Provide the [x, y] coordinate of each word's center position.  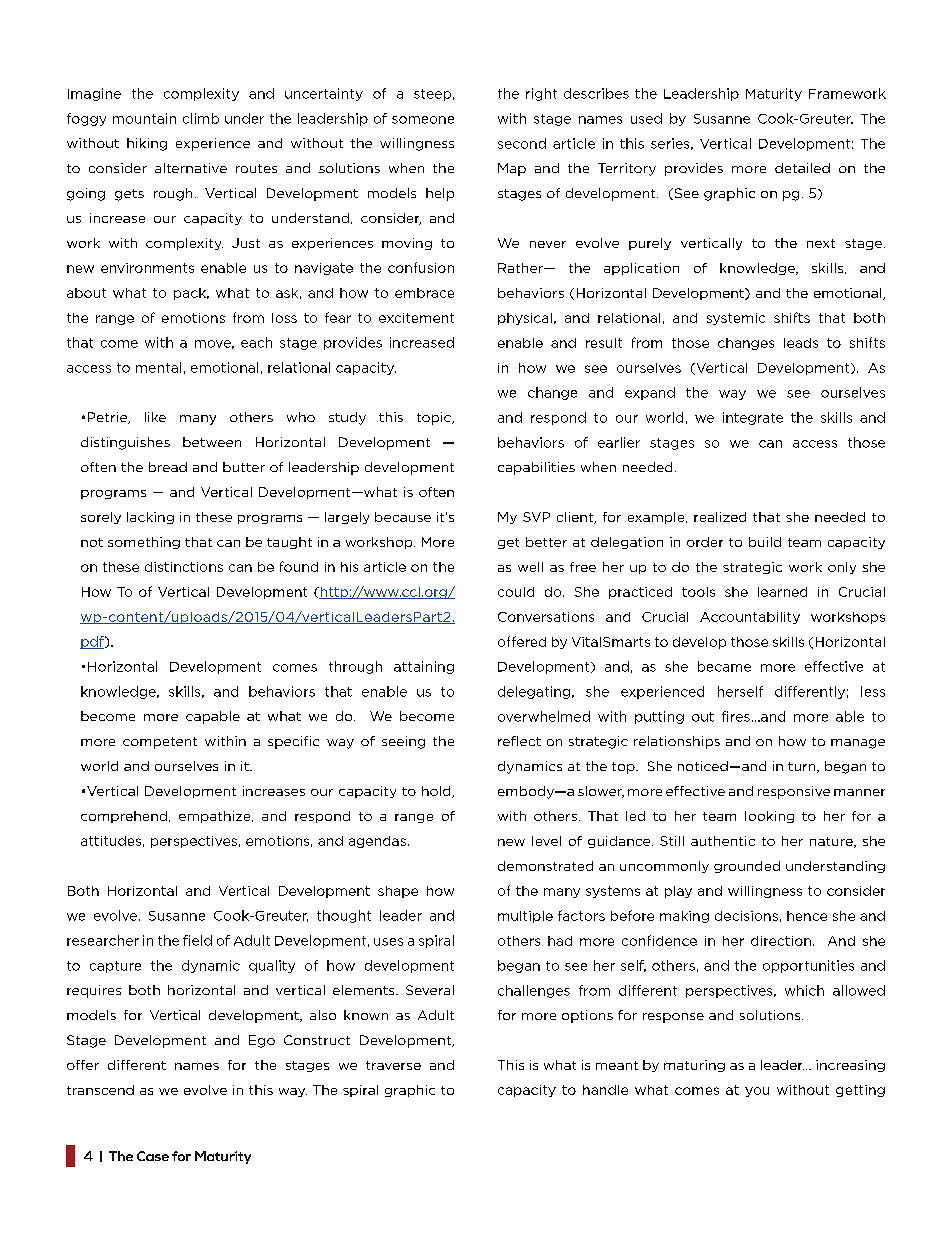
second [522, 143]
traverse [393, 1065]
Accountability [750, 618]
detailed [802, 168]
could [516, 592]
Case [153, 1156]
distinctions [184, 567]
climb [201, 118]
